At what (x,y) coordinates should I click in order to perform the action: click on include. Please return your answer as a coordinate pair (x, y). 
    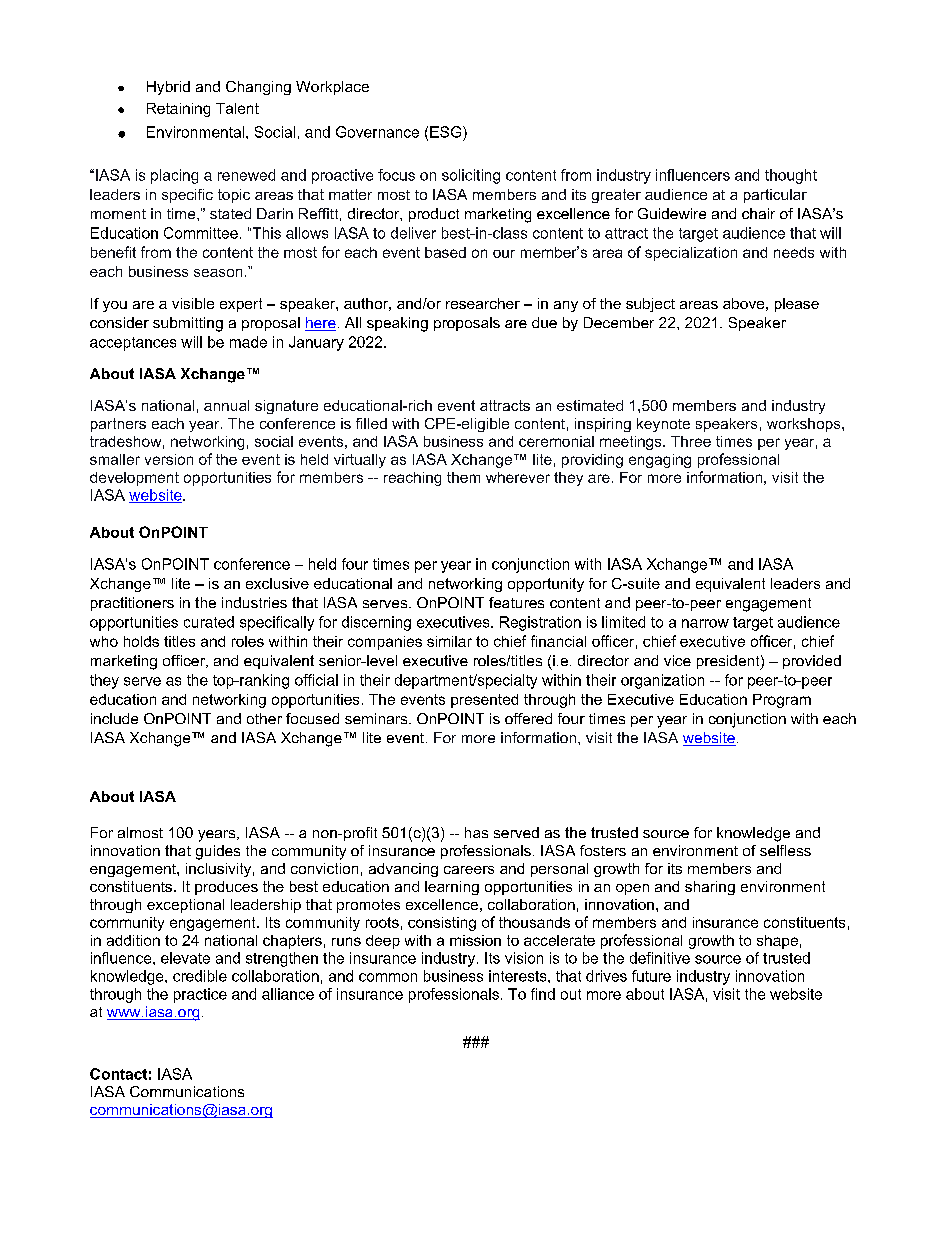
    Looking at the image, I should click on (114, 718).
